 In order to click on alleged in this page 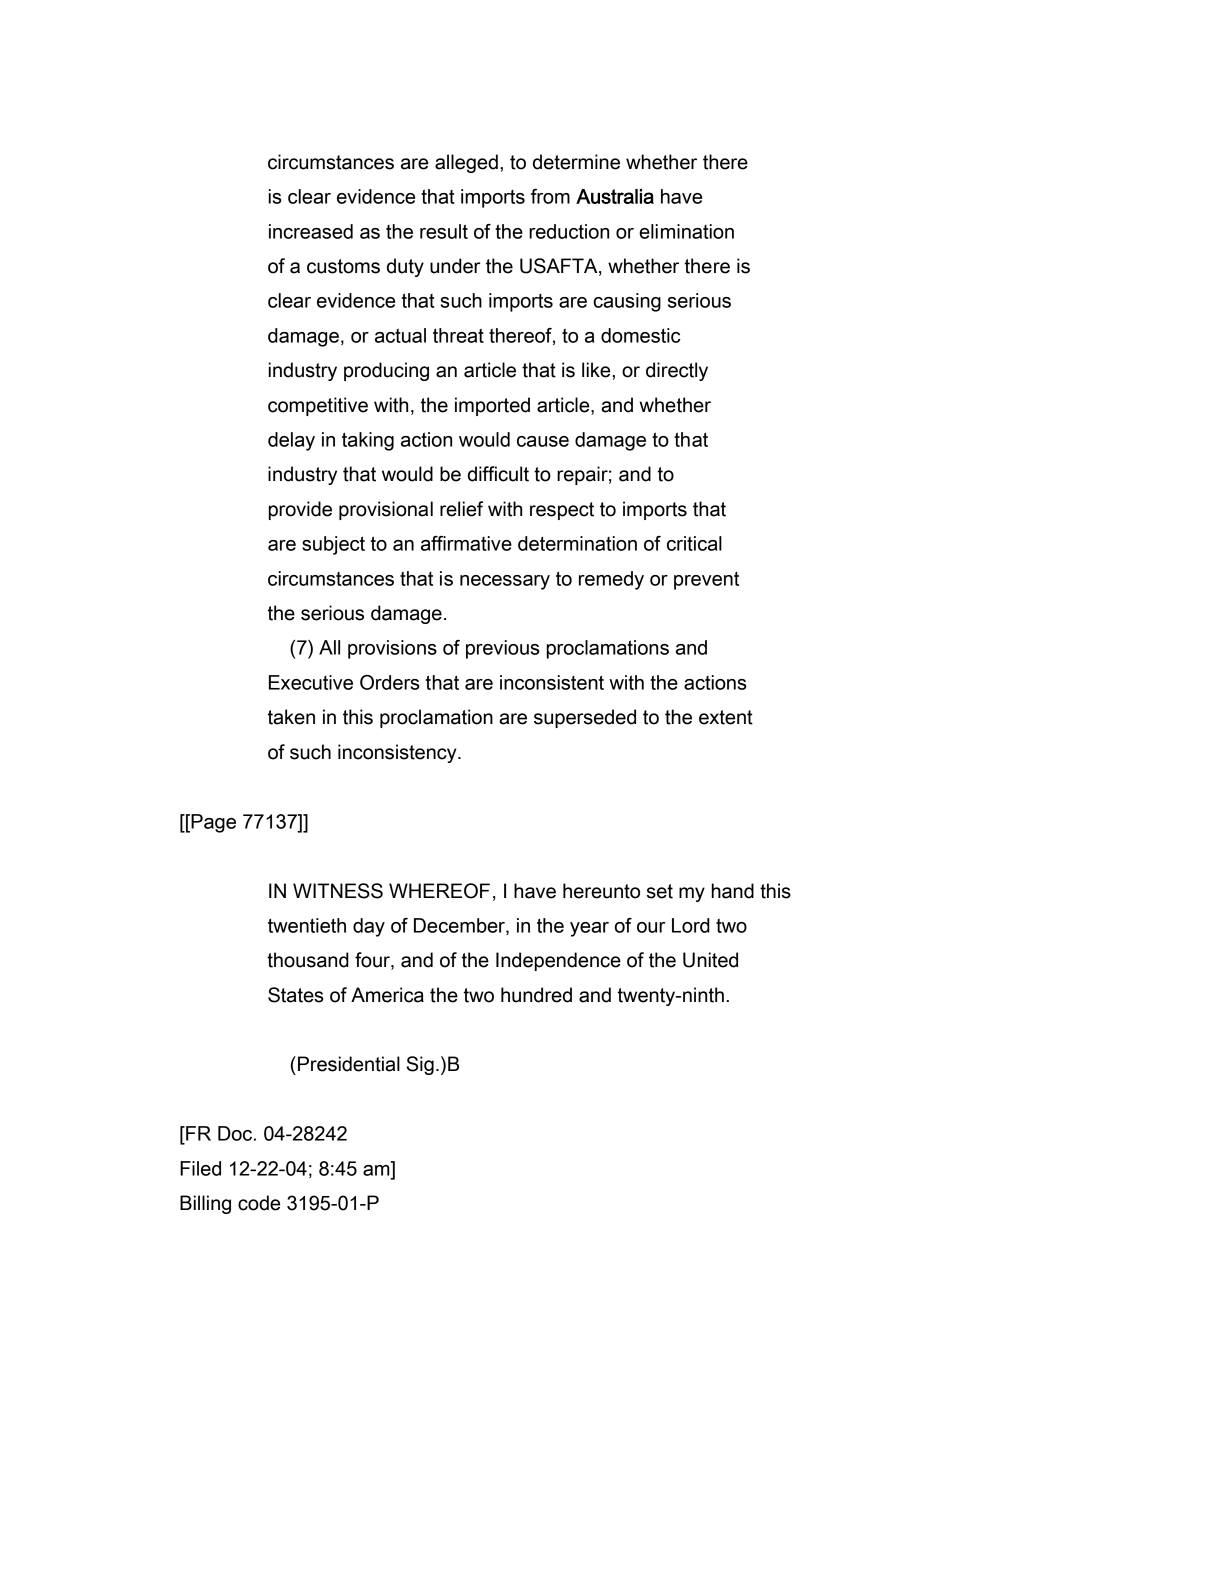, I will do `click(466, 163)`.
